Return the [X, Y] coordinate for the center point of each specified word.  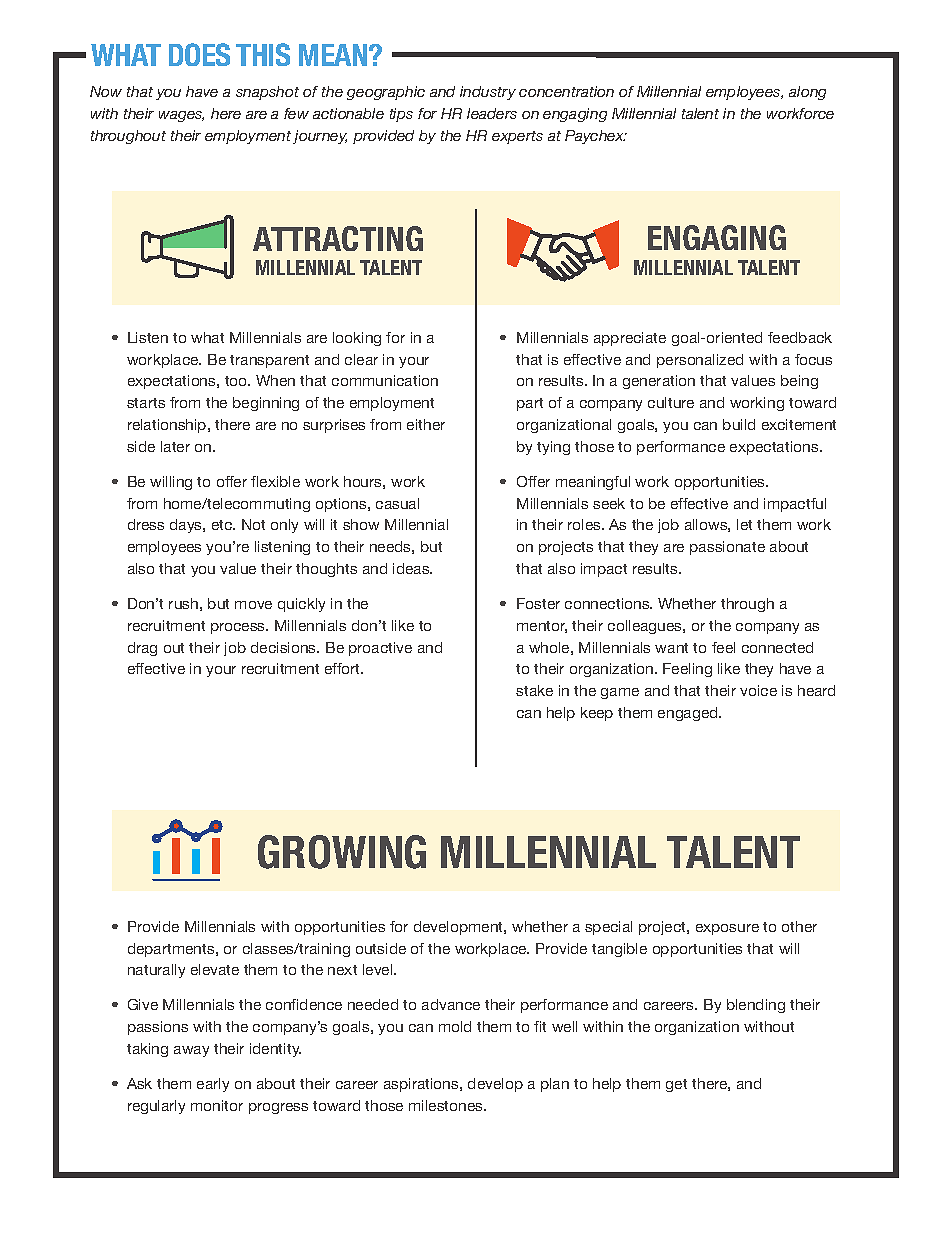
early [213, 1085]
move [253, 605]
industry [488, 93]
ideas [412, 568]
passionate [727, 548]
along [807, 93]
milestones [447, 1105]
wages [181, 116]
